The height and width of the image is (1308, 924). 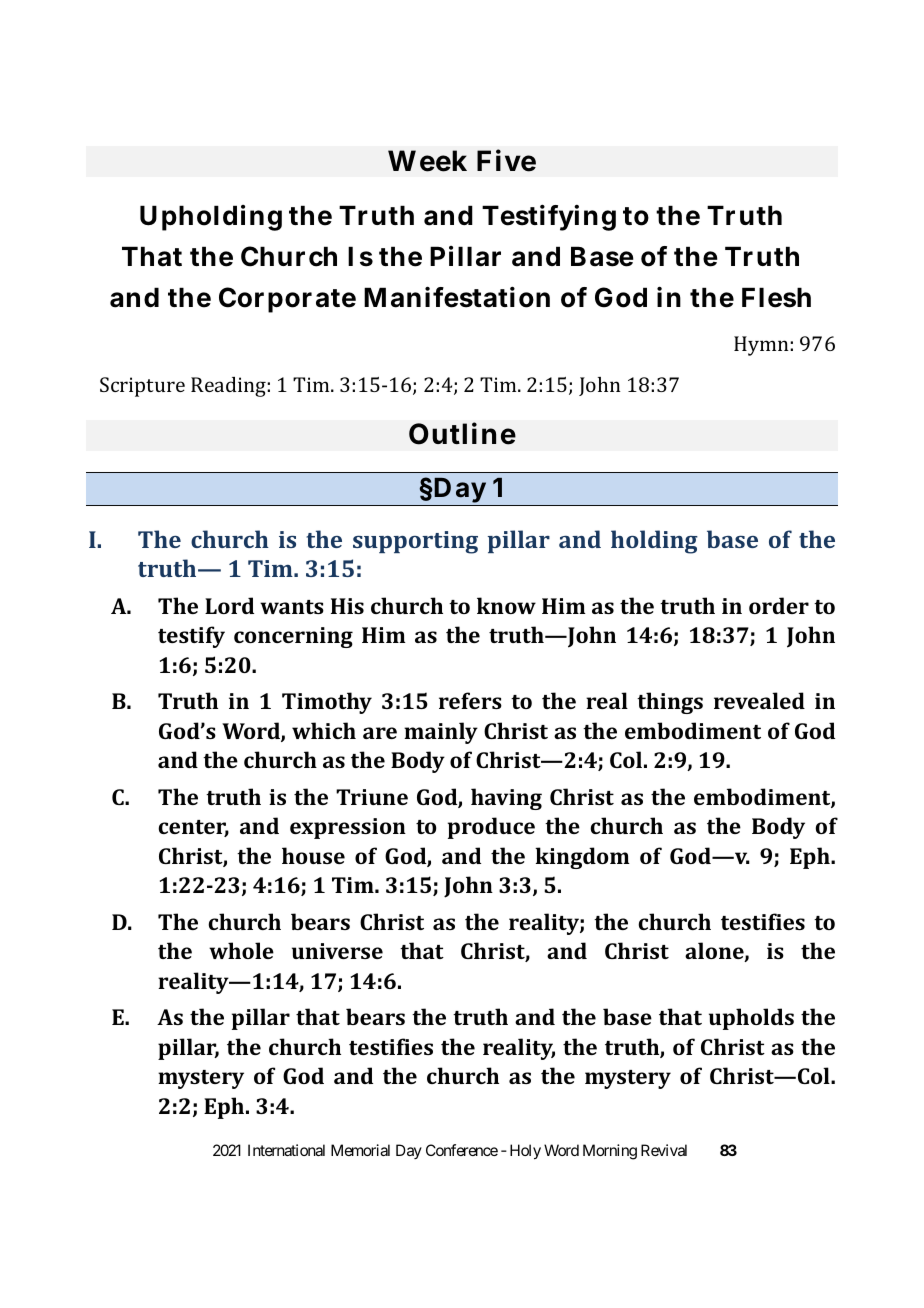 What do you see at coordinates (462, 433) in the image?
I see `Outline` at bounding box center [462, 433].
